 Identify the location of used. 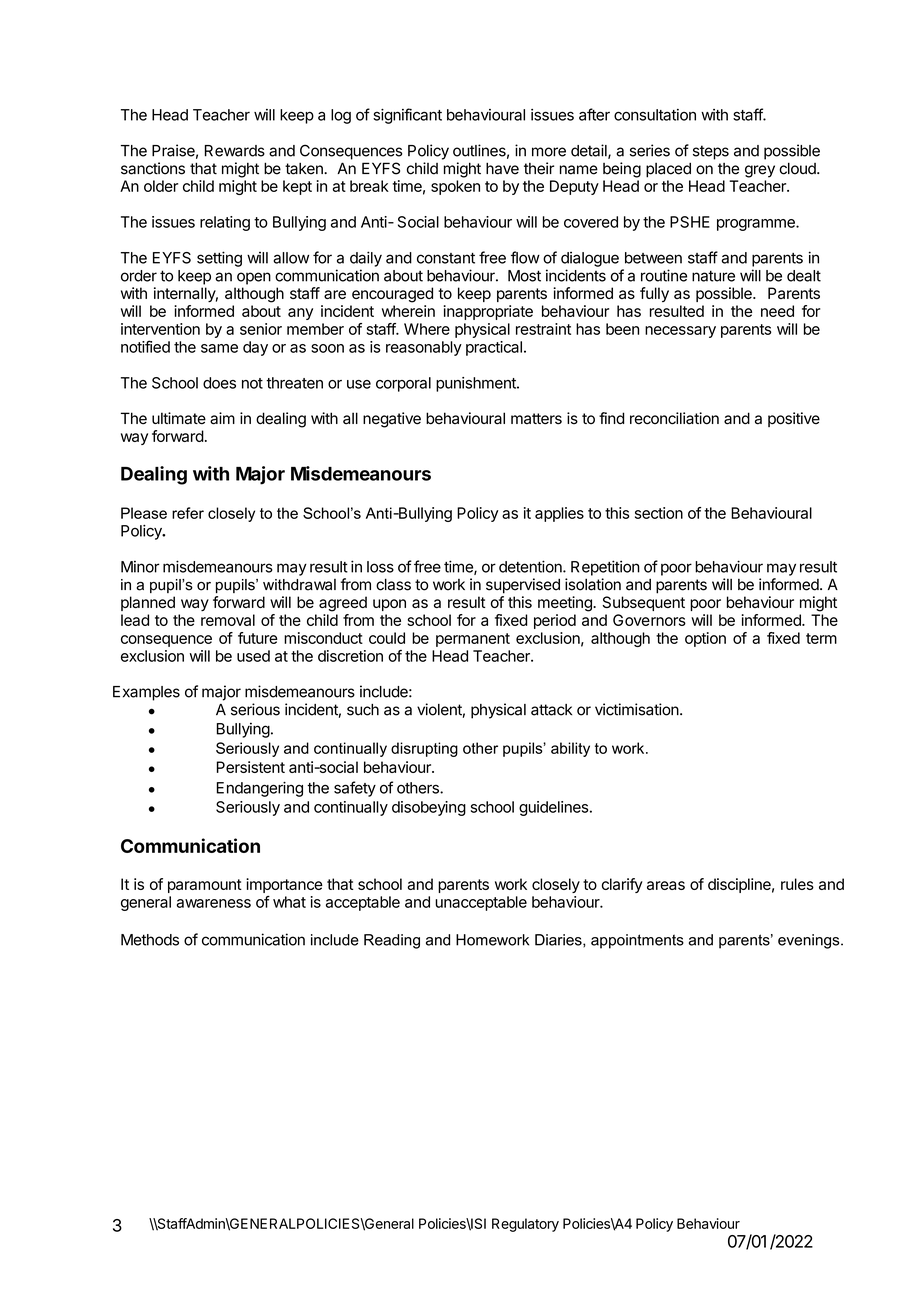
(253, 656).
